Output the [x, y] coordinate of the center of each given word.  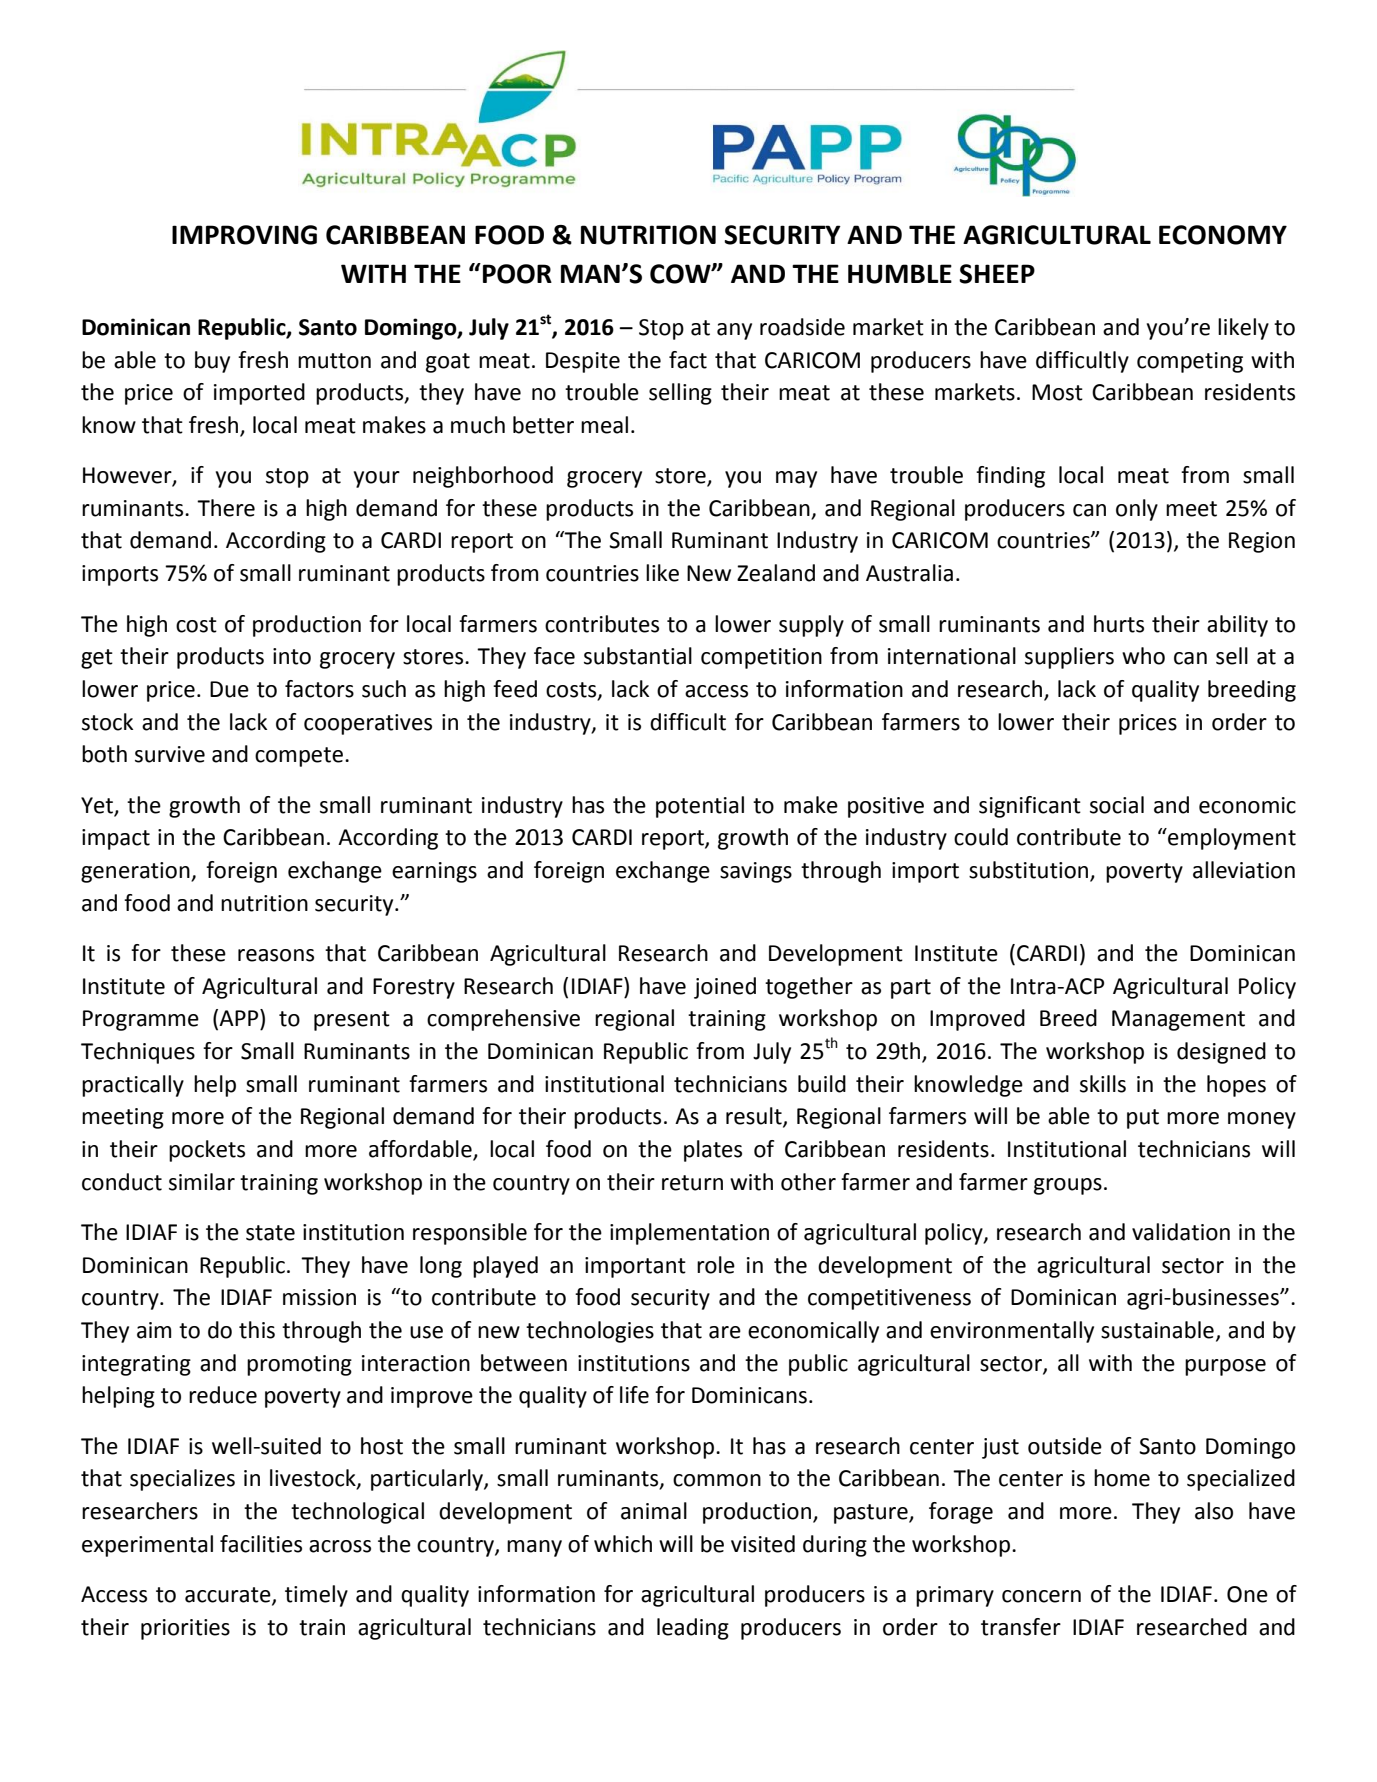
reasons [276, 955]
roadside [802, 327]
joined [725, 988]
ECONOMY [1223, 235]
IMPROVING [244, 235]
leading [693, 1629]
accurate [229, 1596]
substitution [1030, 871]
